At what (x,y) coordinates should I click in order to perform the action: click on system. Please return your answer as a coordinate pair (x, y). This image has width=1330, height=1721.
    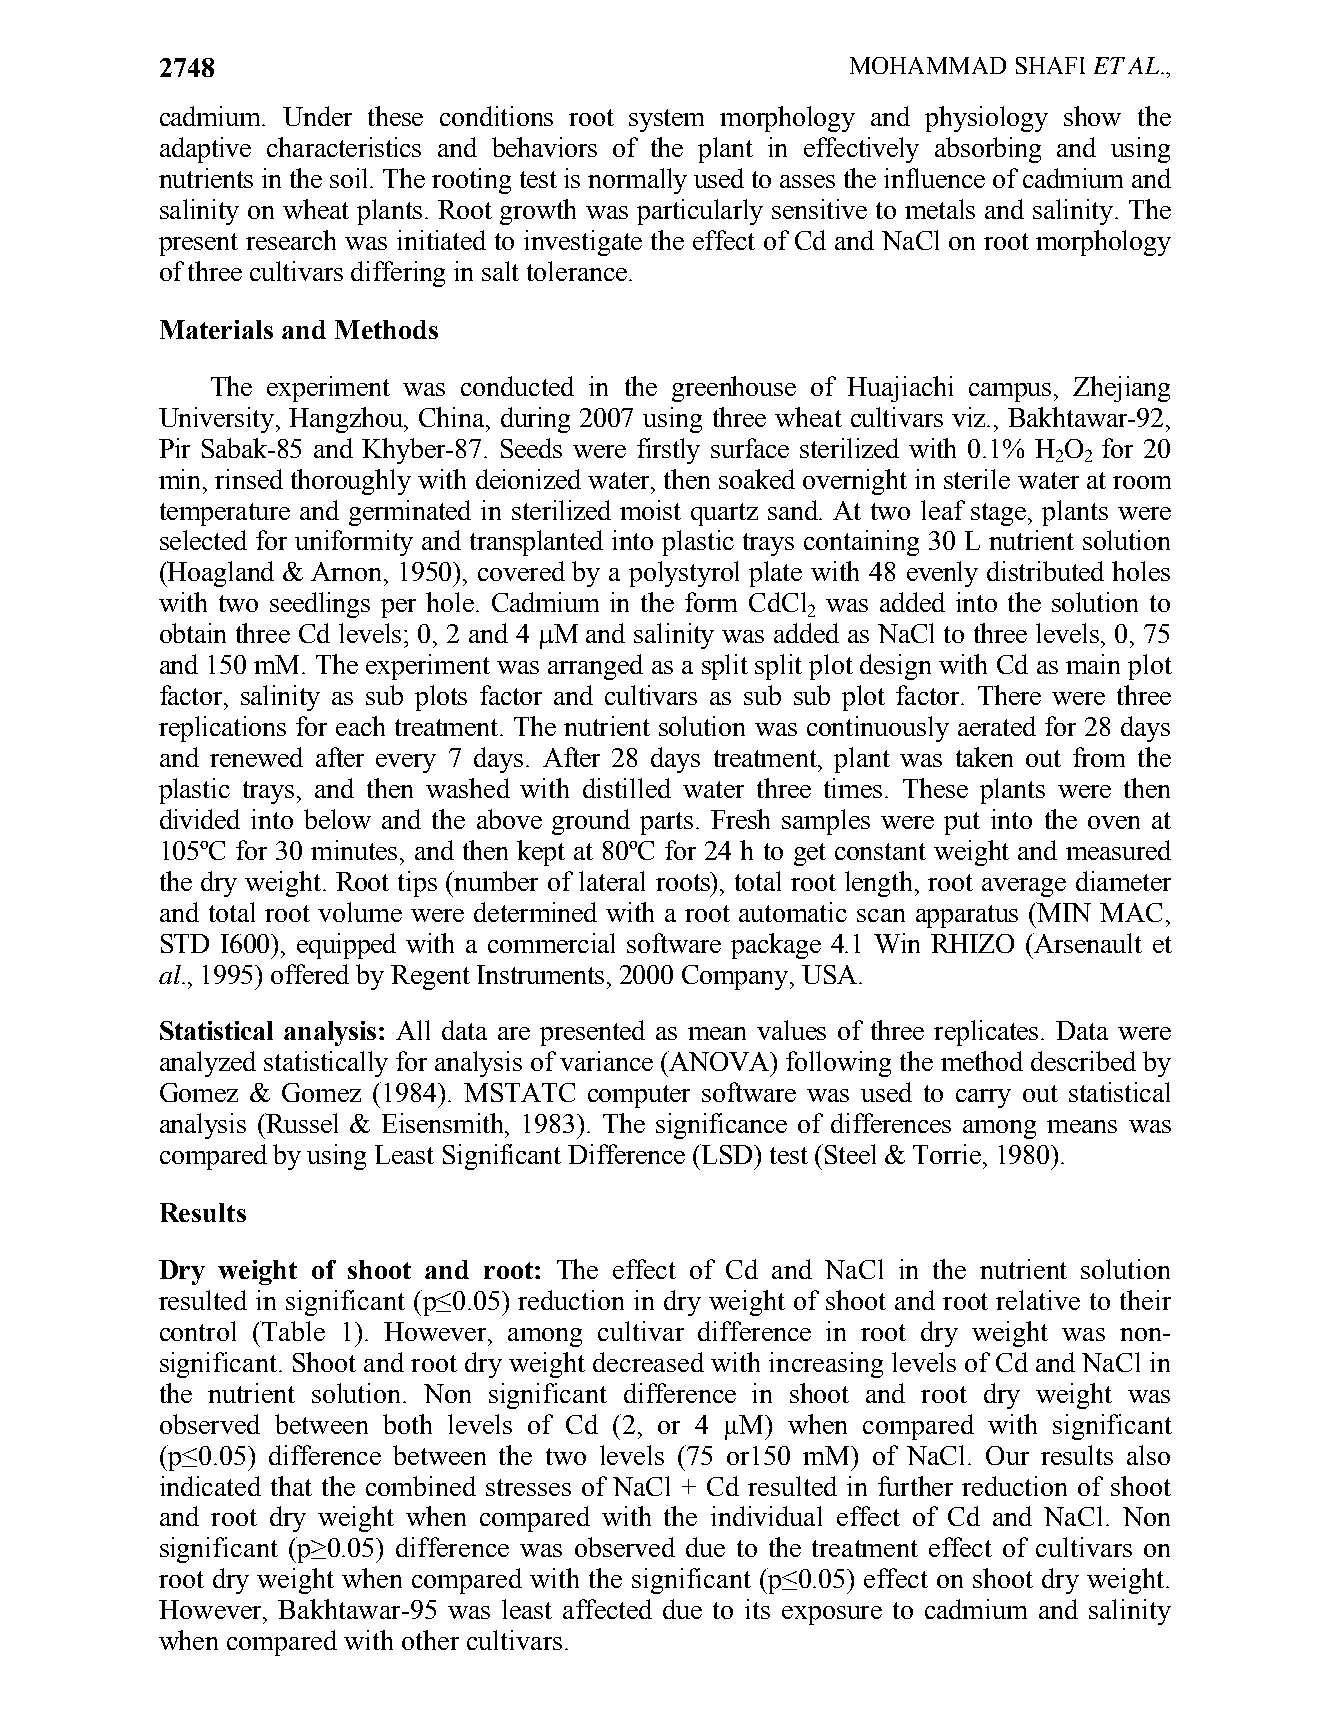
    Looking at the image, I should click on (666, 120).
